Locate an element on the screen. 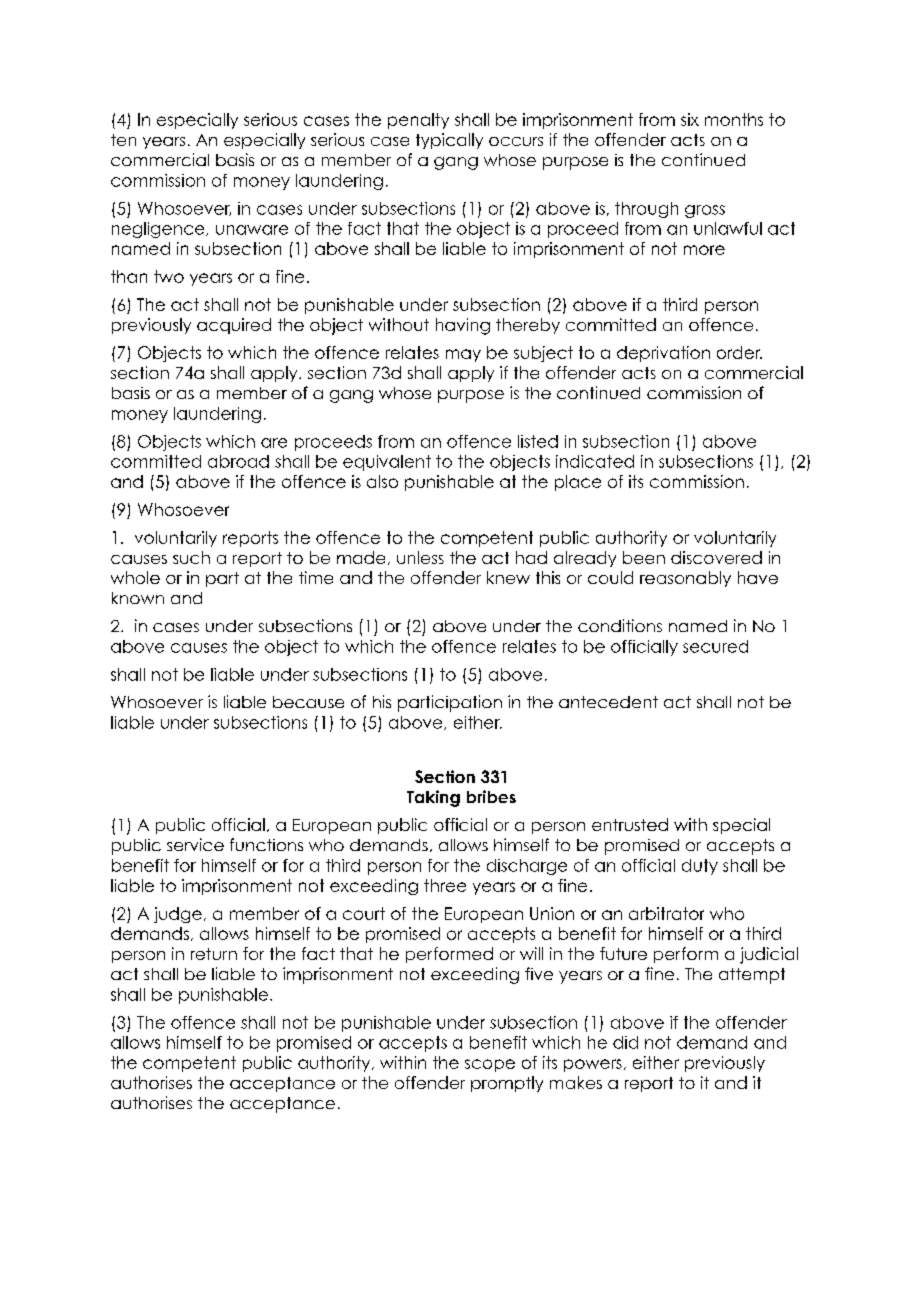  reasonably is located at coordinates (685, 579).
